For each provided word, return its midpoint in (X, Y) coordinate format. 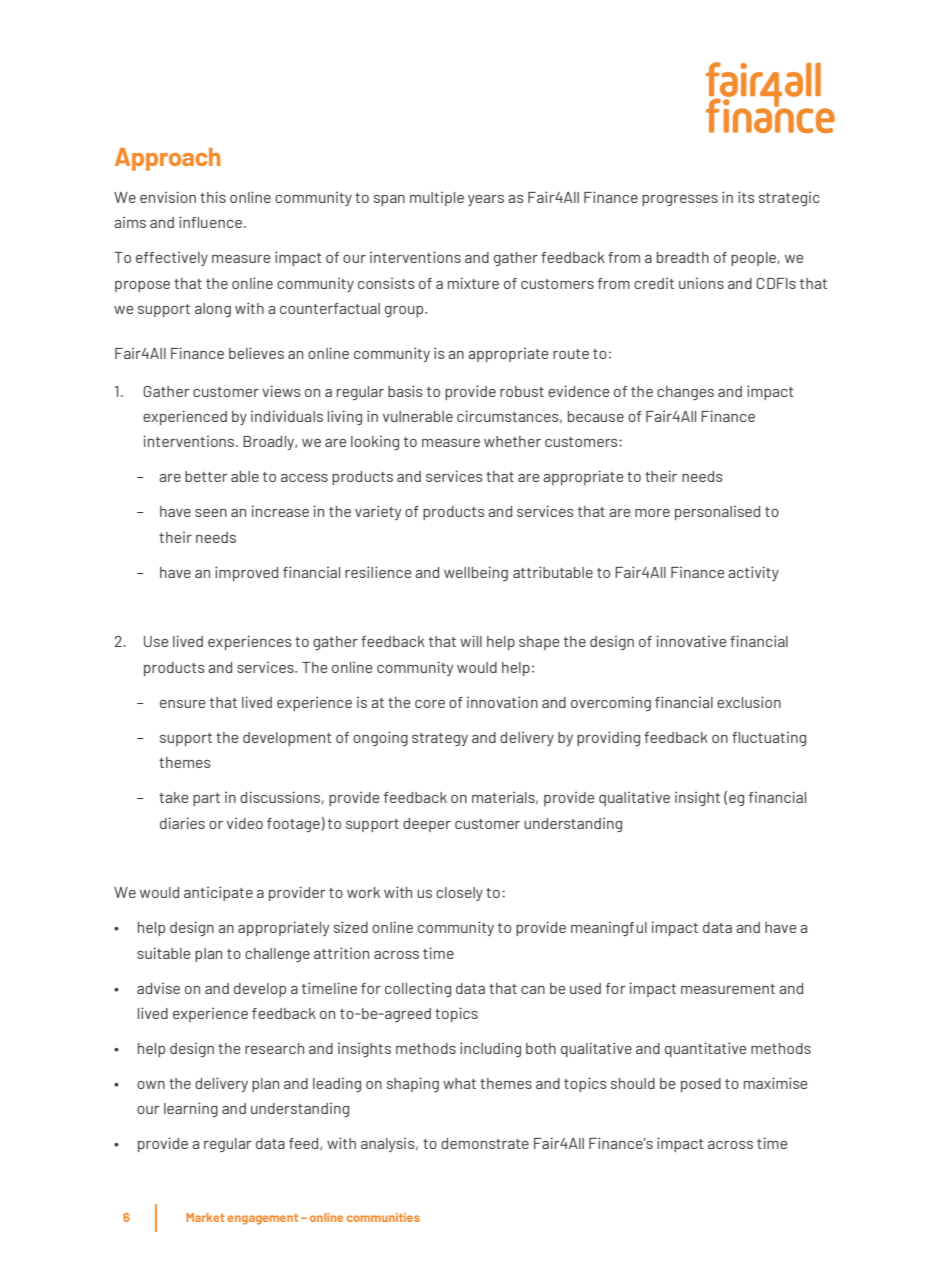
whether (512, 441)
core (430, 704)
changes (685, 393)
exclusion (749, 702)
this (213, 197)
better (206, 476)
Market (205, 1217)
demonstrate (485, 1143)
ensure (183, 704)
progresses (680, 200)
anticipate (218, 893)
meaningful (609, 928)
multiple (437, 198)
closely (459, 894)
